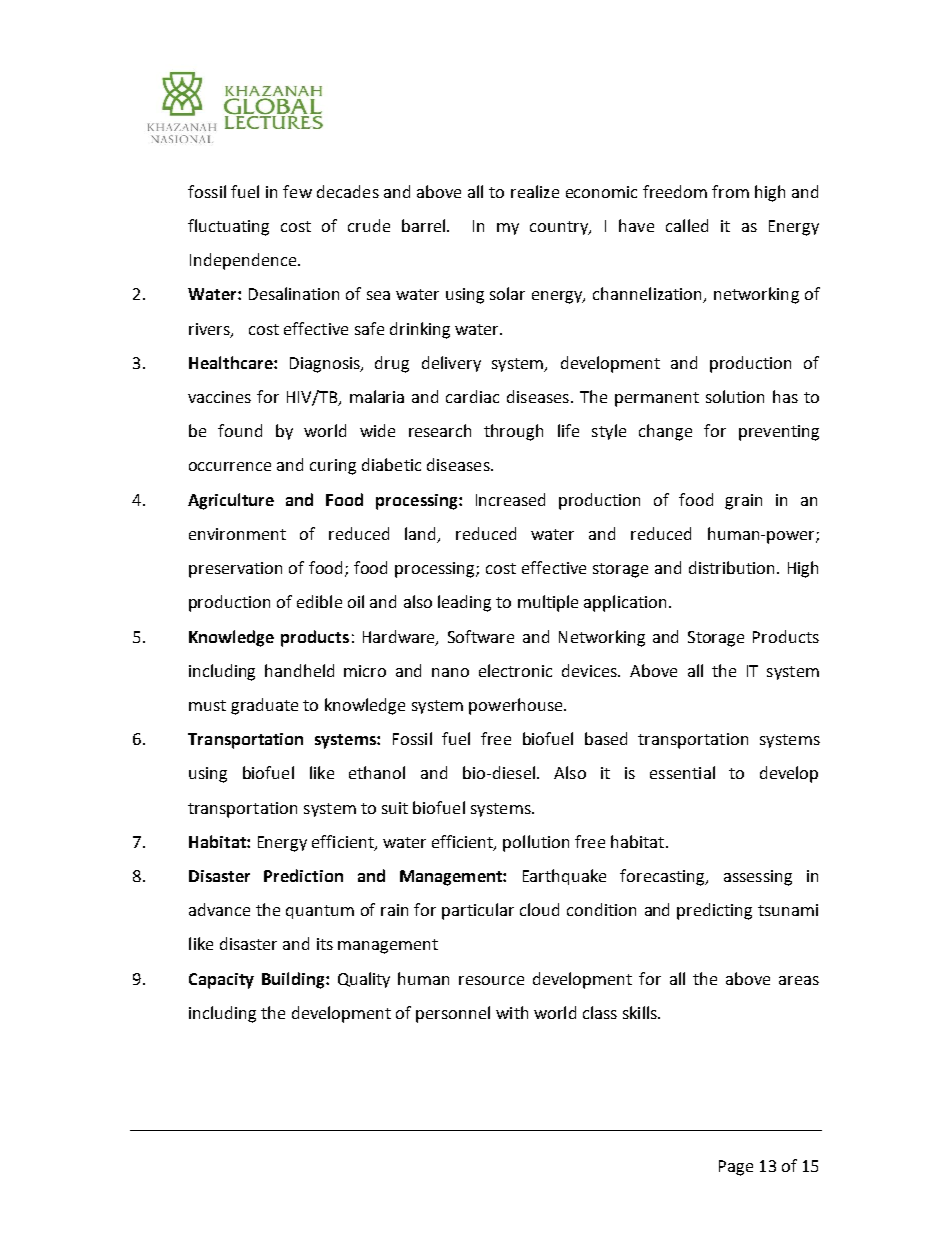  I want to click on found, so click(240, 430).
